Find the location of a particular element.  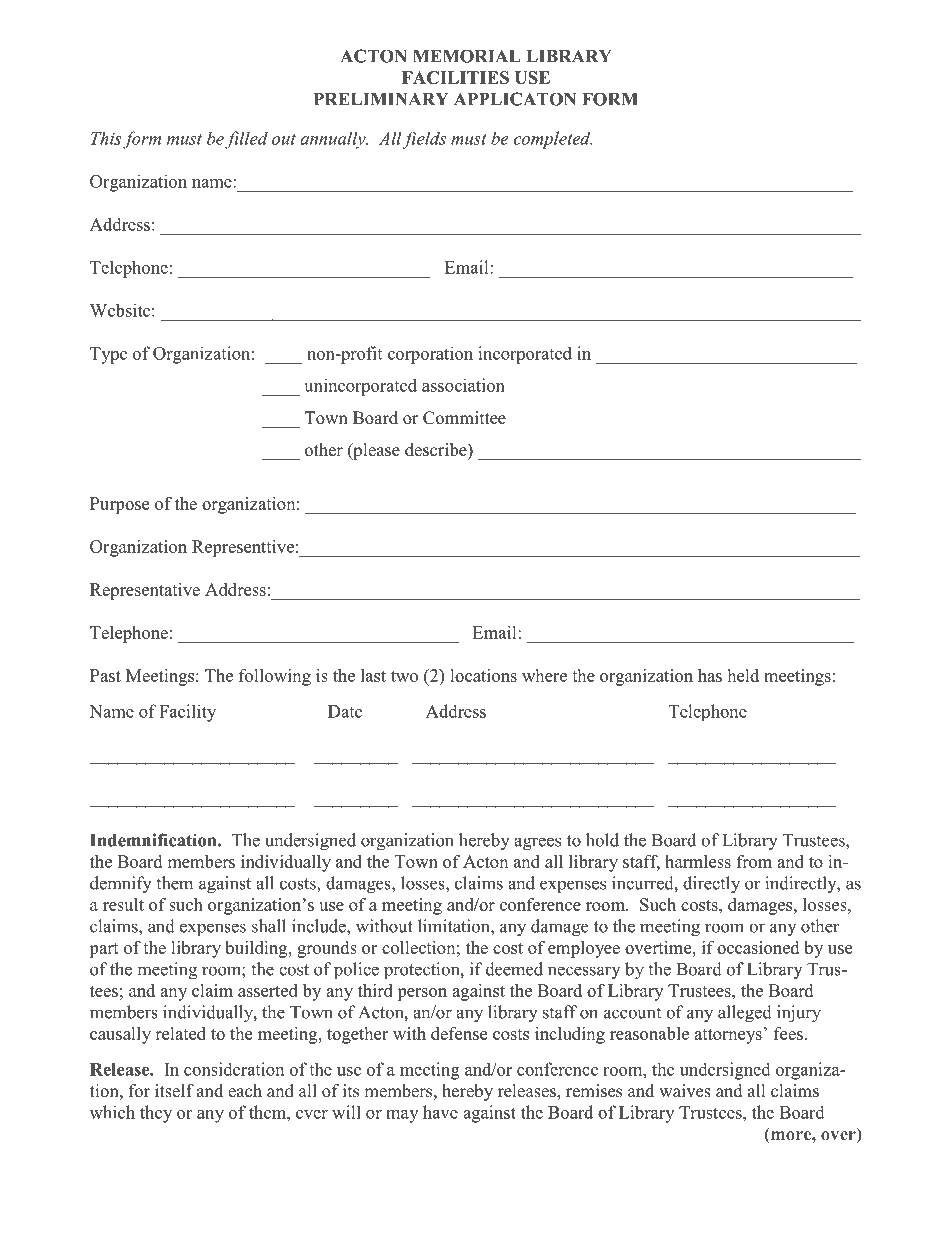

held is located at coordinates (743, 675).
